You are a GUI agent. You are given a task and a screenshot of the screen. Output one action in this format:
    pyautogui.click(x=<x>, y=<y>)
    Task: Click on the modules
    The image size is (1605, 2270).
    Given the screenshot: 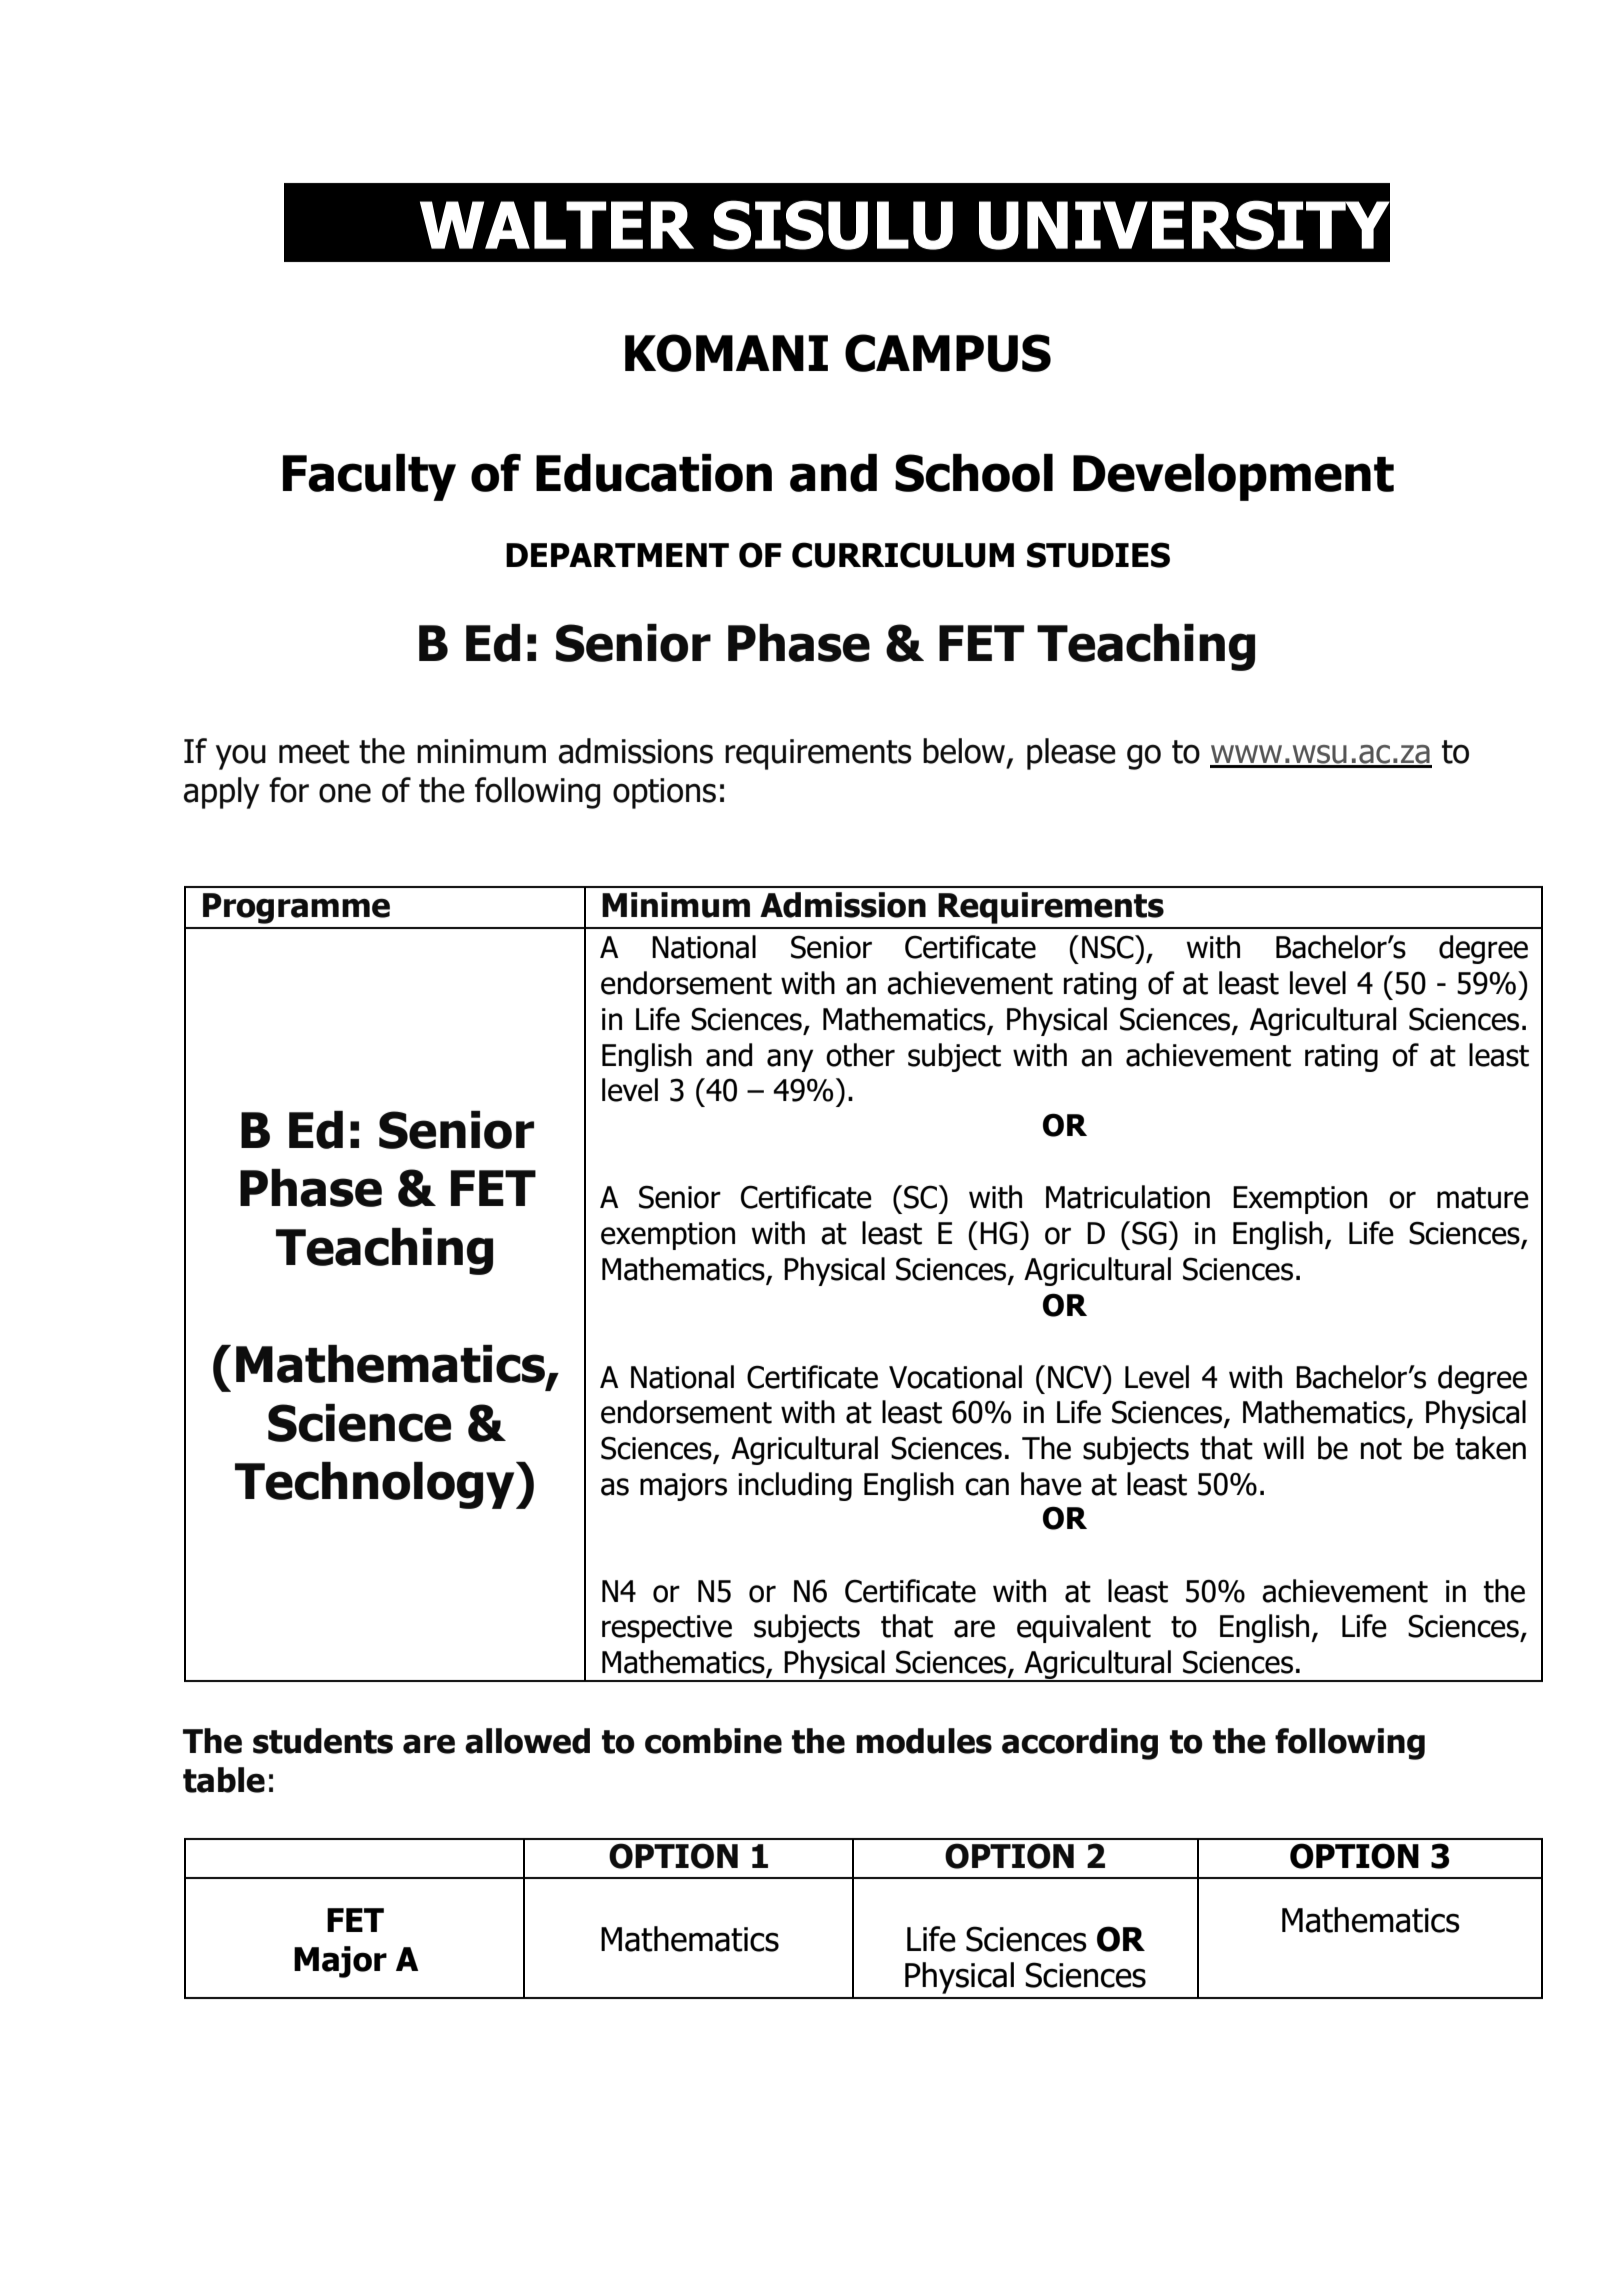 What is the action you would take?
    pyautogui.click(x=924, y=1741)
